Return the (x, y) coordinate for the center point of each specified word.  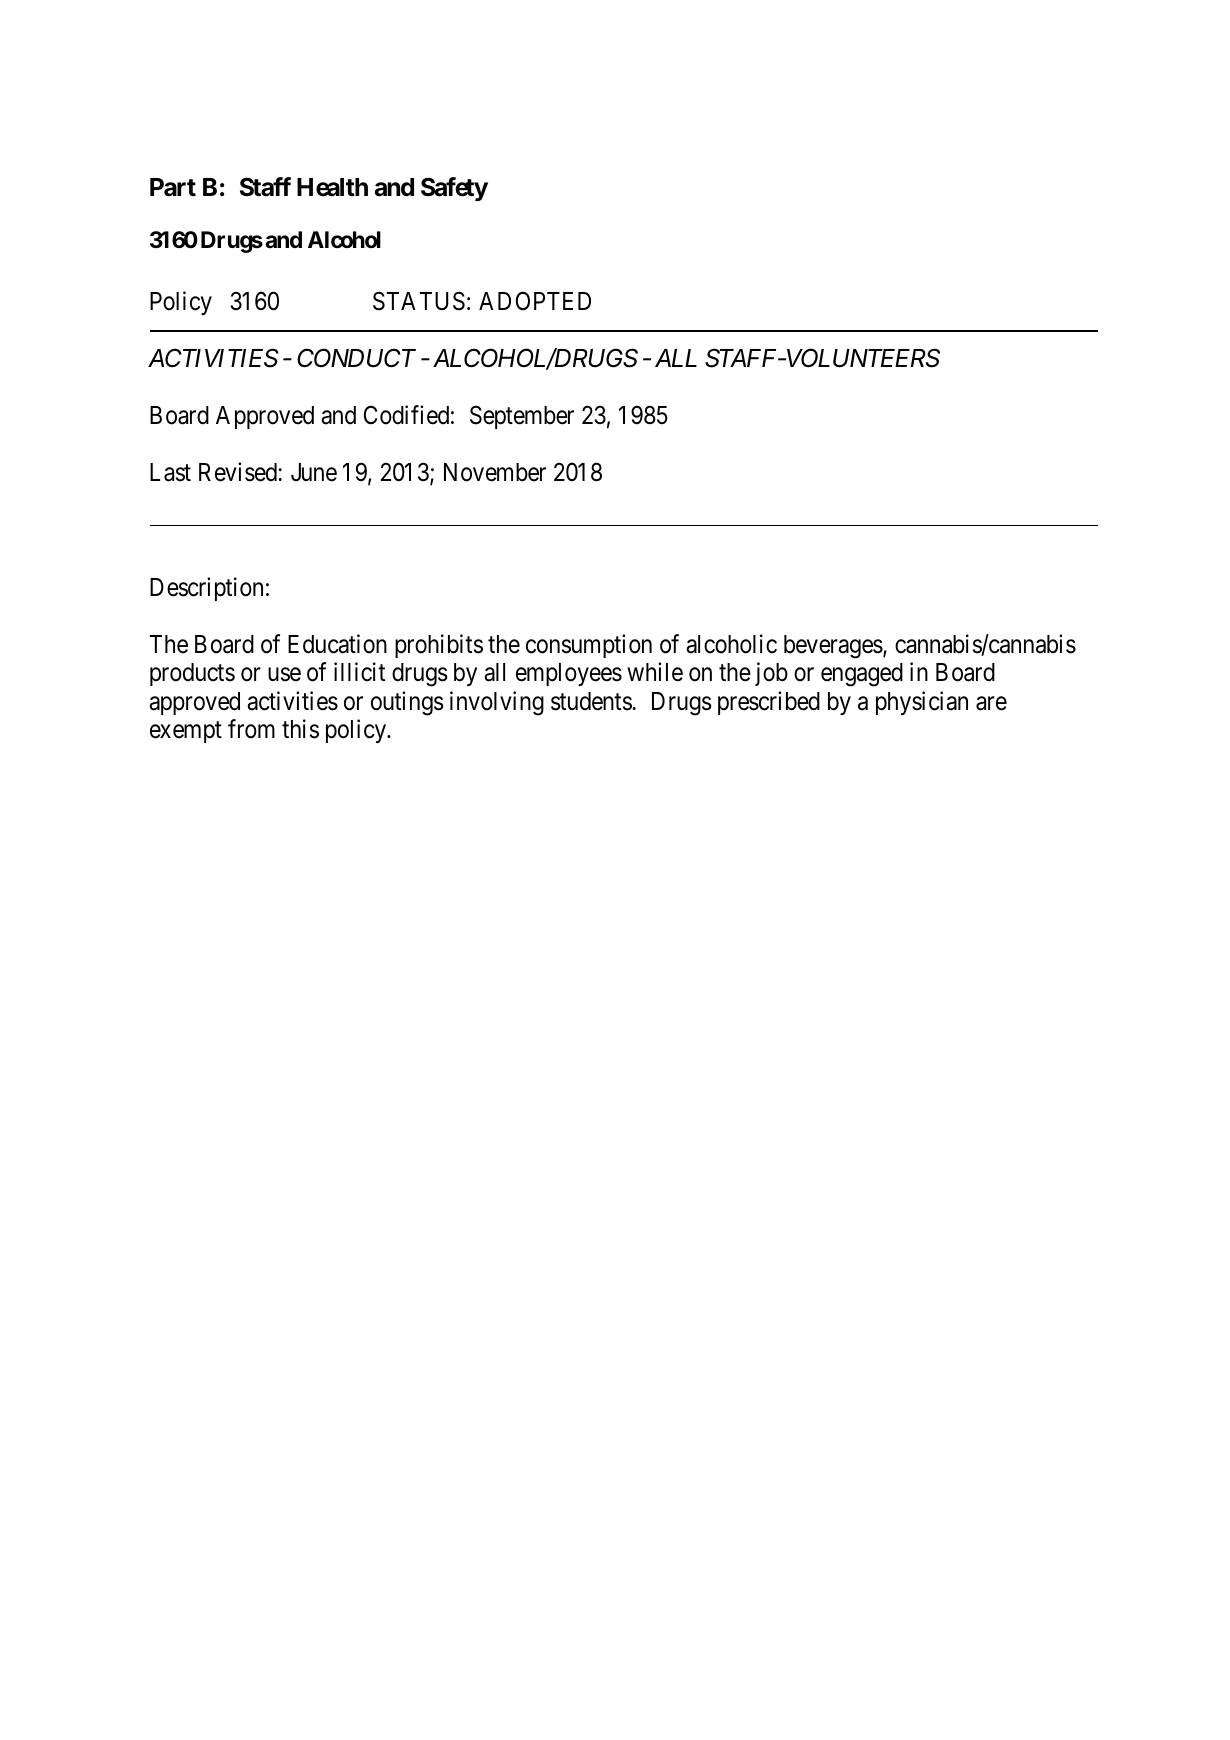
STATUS (419, 301)
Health (332, 187)
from (251, 729)
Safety (454, 189)
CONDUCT (356, 358)
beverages (833, 647)
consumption (589, 646)
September (522, 417)
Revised (238, 472)
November (495, 472)
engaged (862, 675)
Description (206, 589)
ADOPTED (535, 301)
